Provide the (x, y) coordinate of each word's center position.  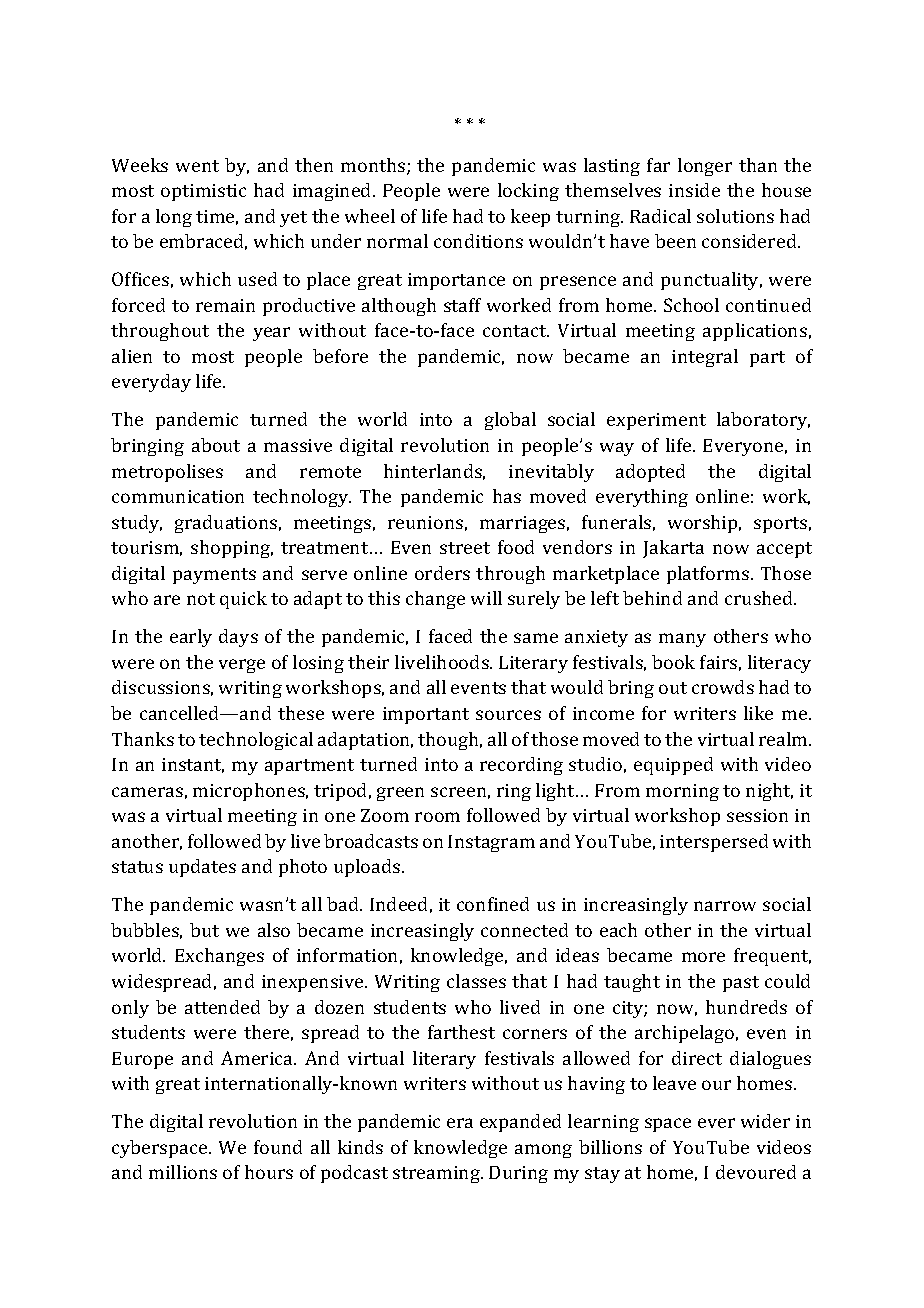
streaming (437, 1174)
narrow (725, 906)
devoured (756, 1172)
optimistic (203, 192)
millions (183, 1172)
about (216, 445)
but (204, 930)
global (510, 421)
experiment (656, 421)
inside (694, 190)
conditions (478, 241)
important (426, 715)
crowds (723, 687)
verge (242, 666)
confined (493, 904)
